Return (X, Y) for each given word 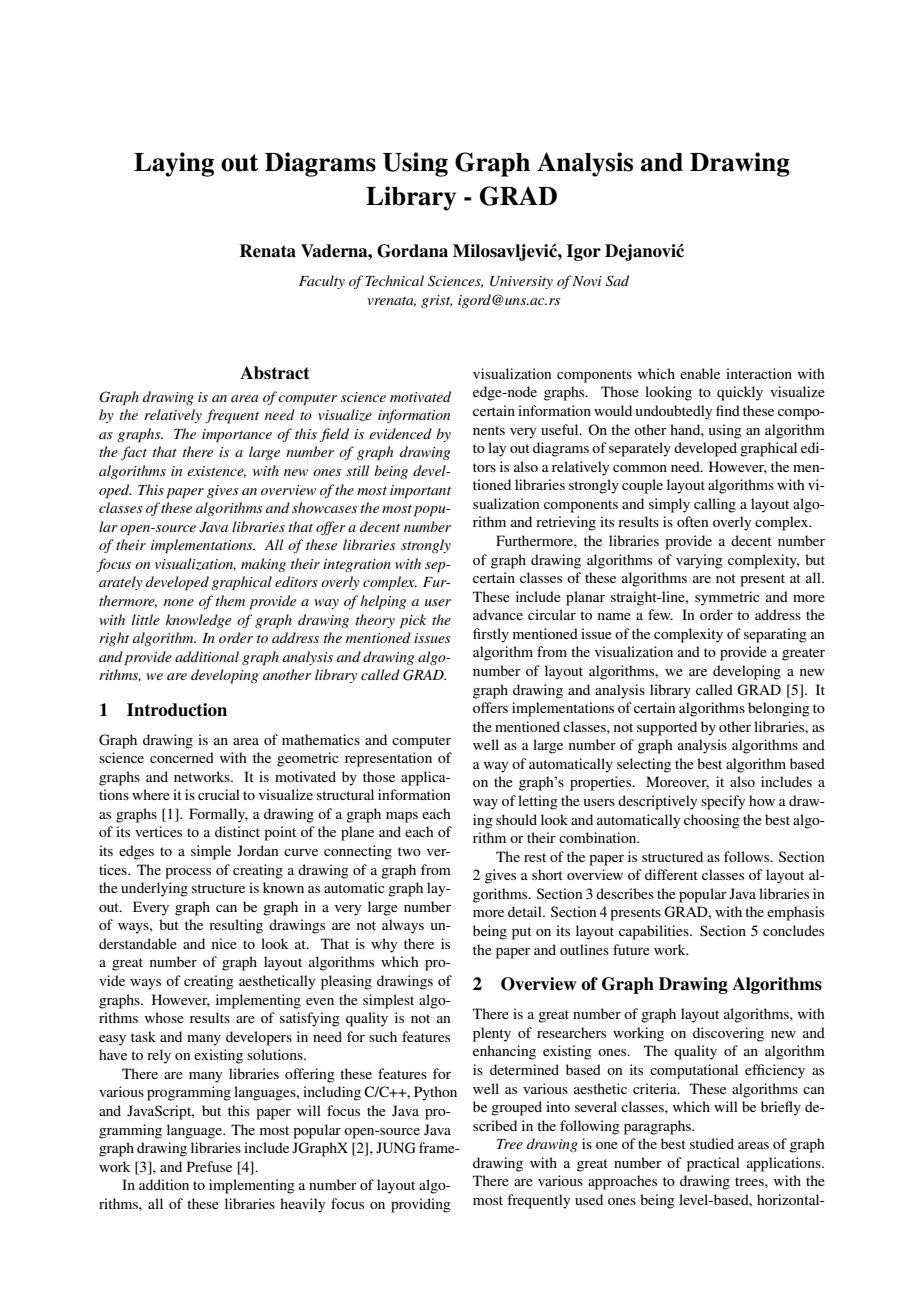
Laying (174, 164)
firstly (491, 635)
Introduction (177, 710)
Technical (394, 280)
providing (421, 1205)
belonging (779, 709)
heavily (302, 1205)
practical (713, 1164)
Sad (617, 281)
